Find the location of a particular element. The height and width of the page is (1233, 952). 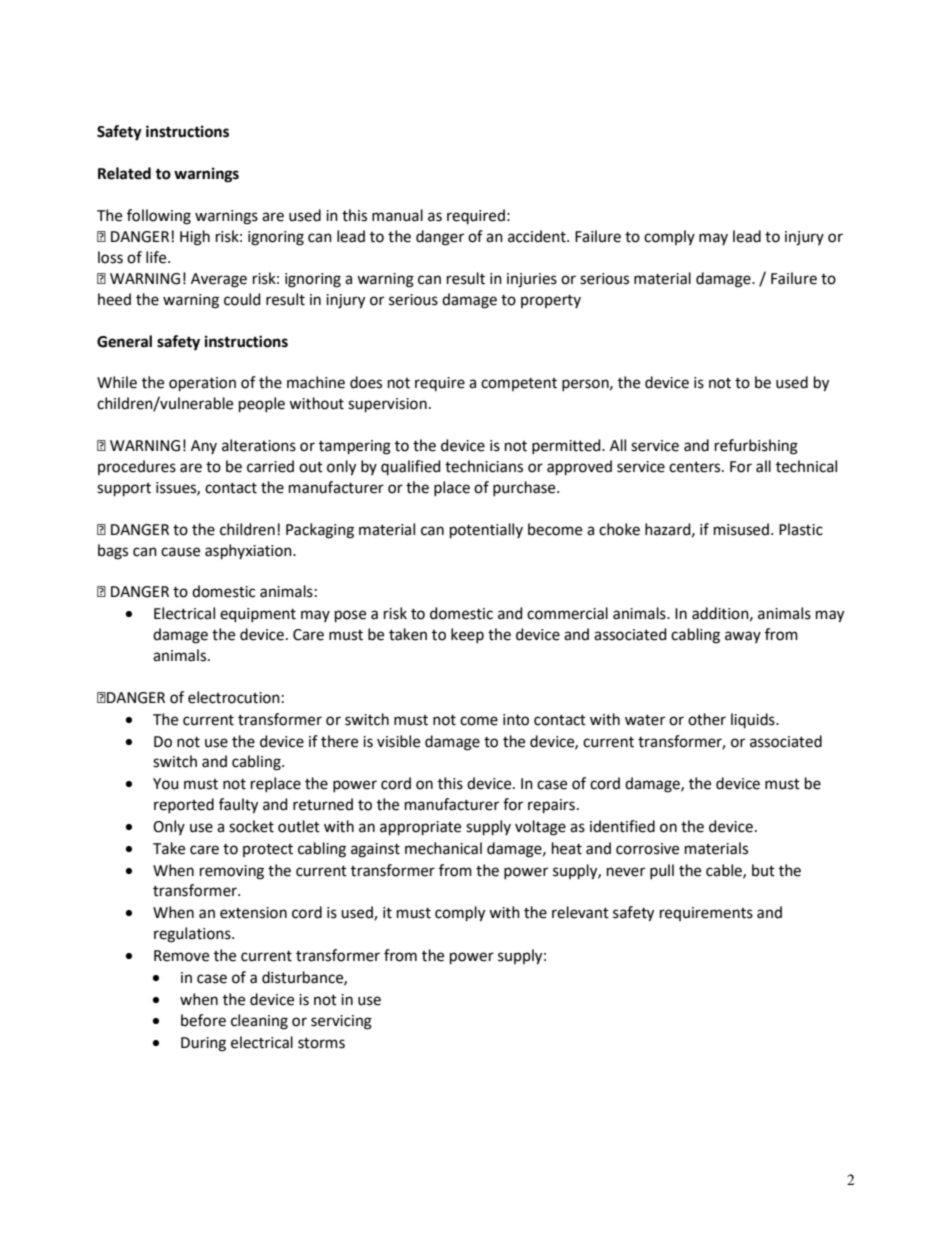

centers is located at coordinates (696, 467).
